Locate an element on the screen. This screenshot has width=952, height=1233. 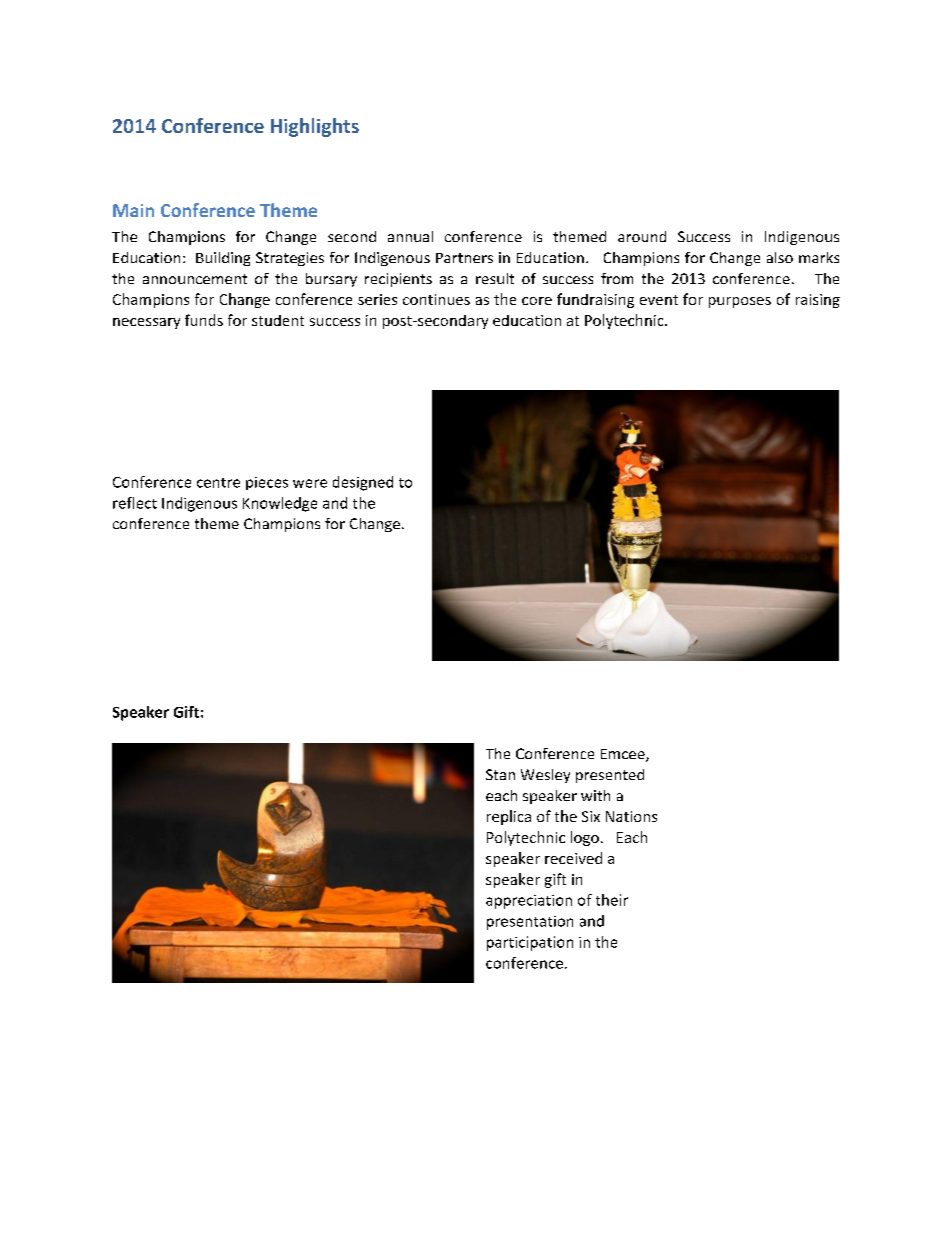
continues is located at coordinates (436, 299).
